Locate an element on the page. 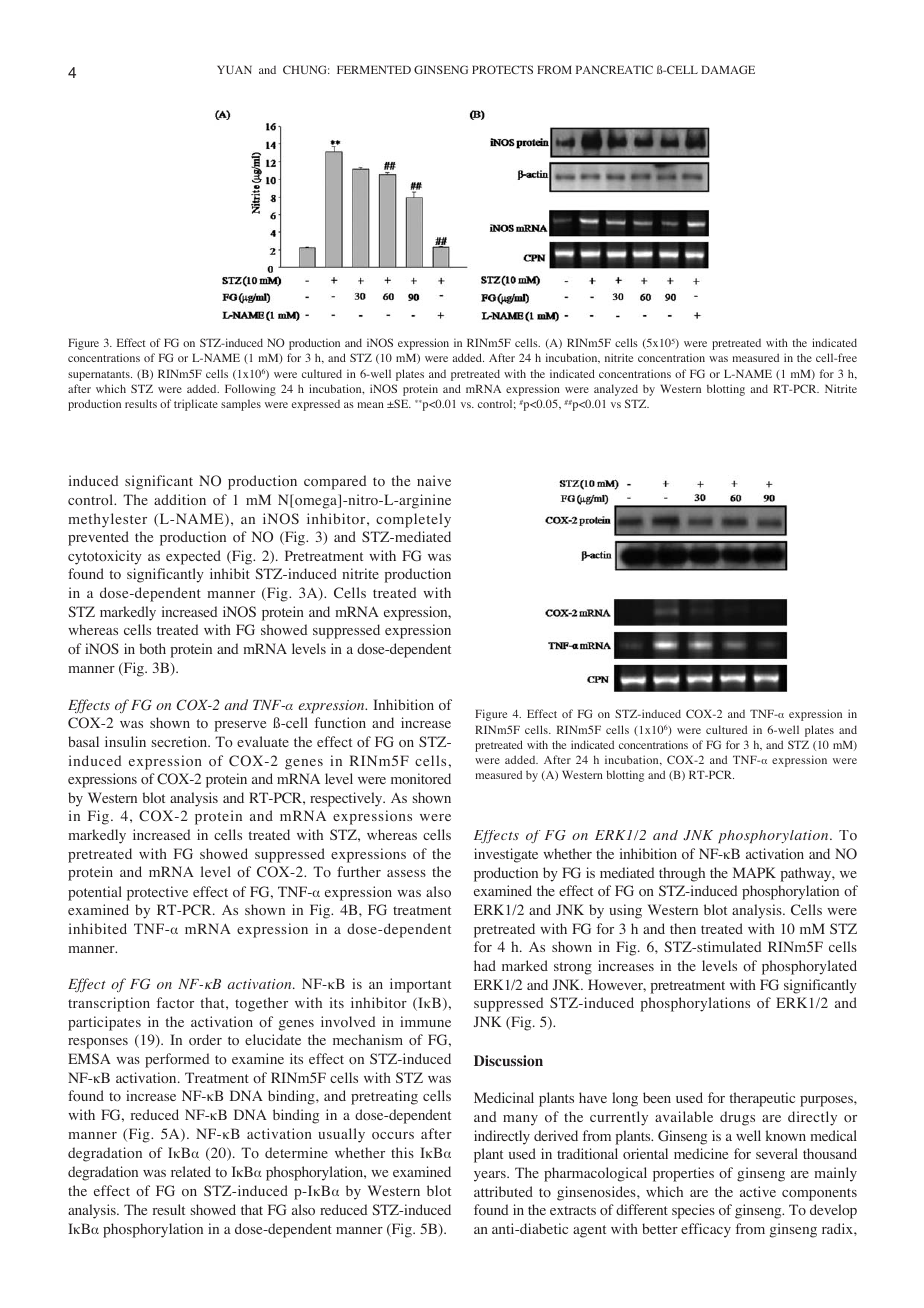 This image has height=1308, width=924. analyzed is located at coordinates (616, 390).
